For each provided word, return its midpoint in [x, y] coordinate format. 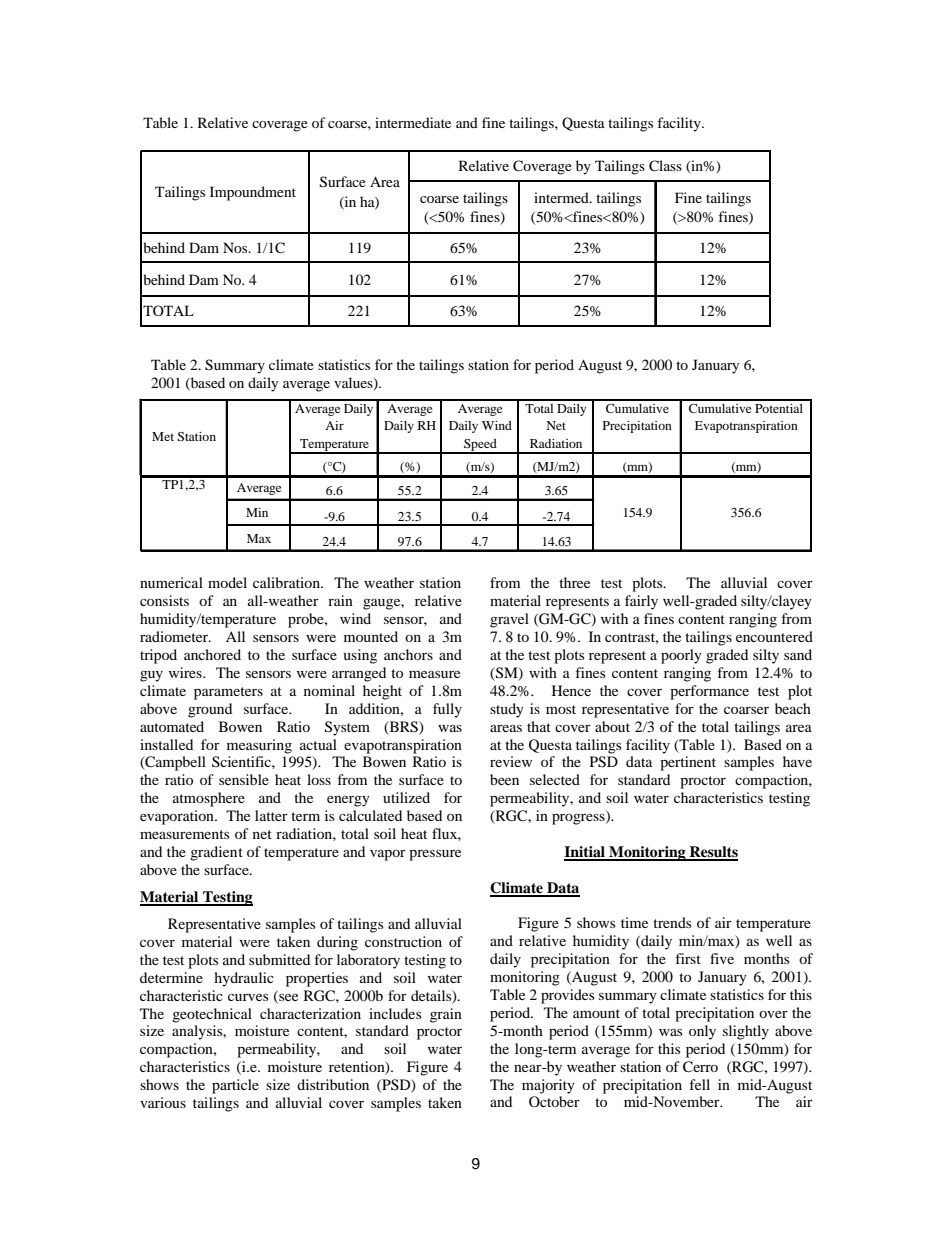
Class [665, 166]
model [227, 582]
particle [235, 1086]
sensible [244, 779]
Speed [480, 446]
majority [548, 1086]
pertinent [688, 763]
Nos [236, 247]
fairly [641, 602]
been [504, 779]
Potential [779, 408]
